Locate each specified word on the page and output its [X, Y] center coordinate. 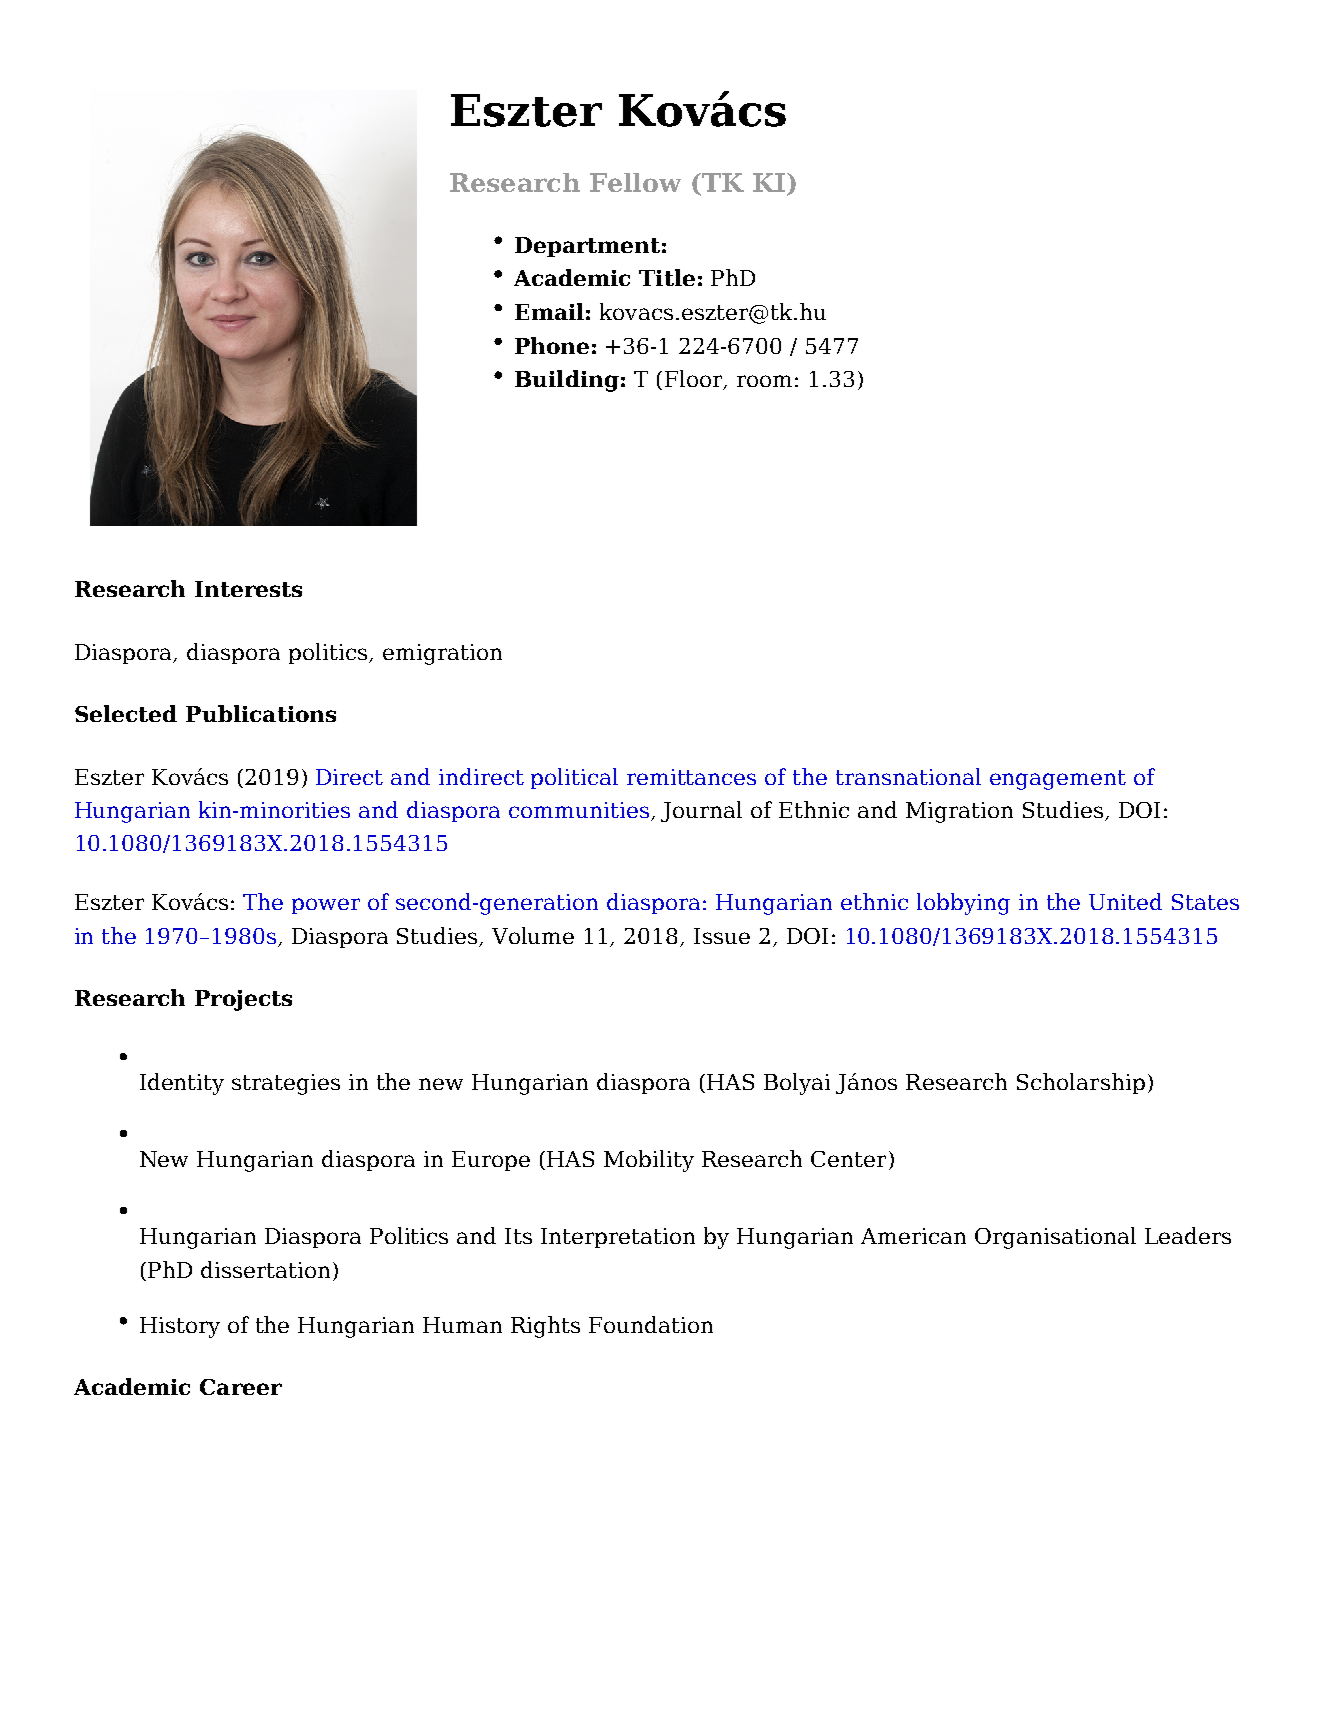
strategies [286, 1084]
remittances [691, 777]
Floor [695, 380]
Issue [722, 936]
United [1125, 901]
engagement [1058, 780]
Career [241, 1387]
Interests [248, 589]
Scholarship [1081, 1083]
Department [587, 247]
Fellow [635, 182]
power [326, 906]
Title [667, 277]
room [764, 381]
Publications [261, 713]
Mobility [649, 1161]
